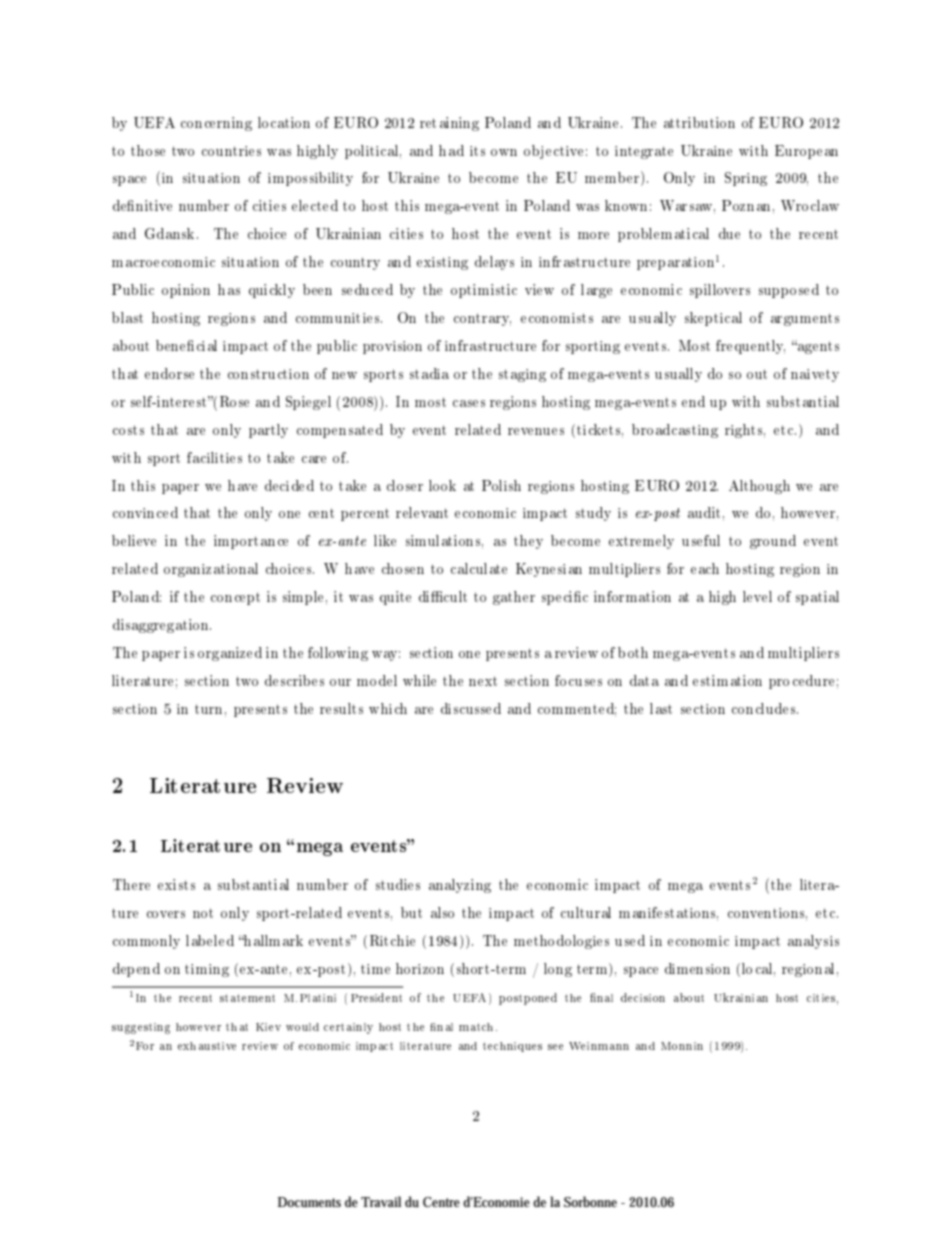  Describe the element at coordinates (211, 570) in the screenshot. I see `organizational` at that location.
